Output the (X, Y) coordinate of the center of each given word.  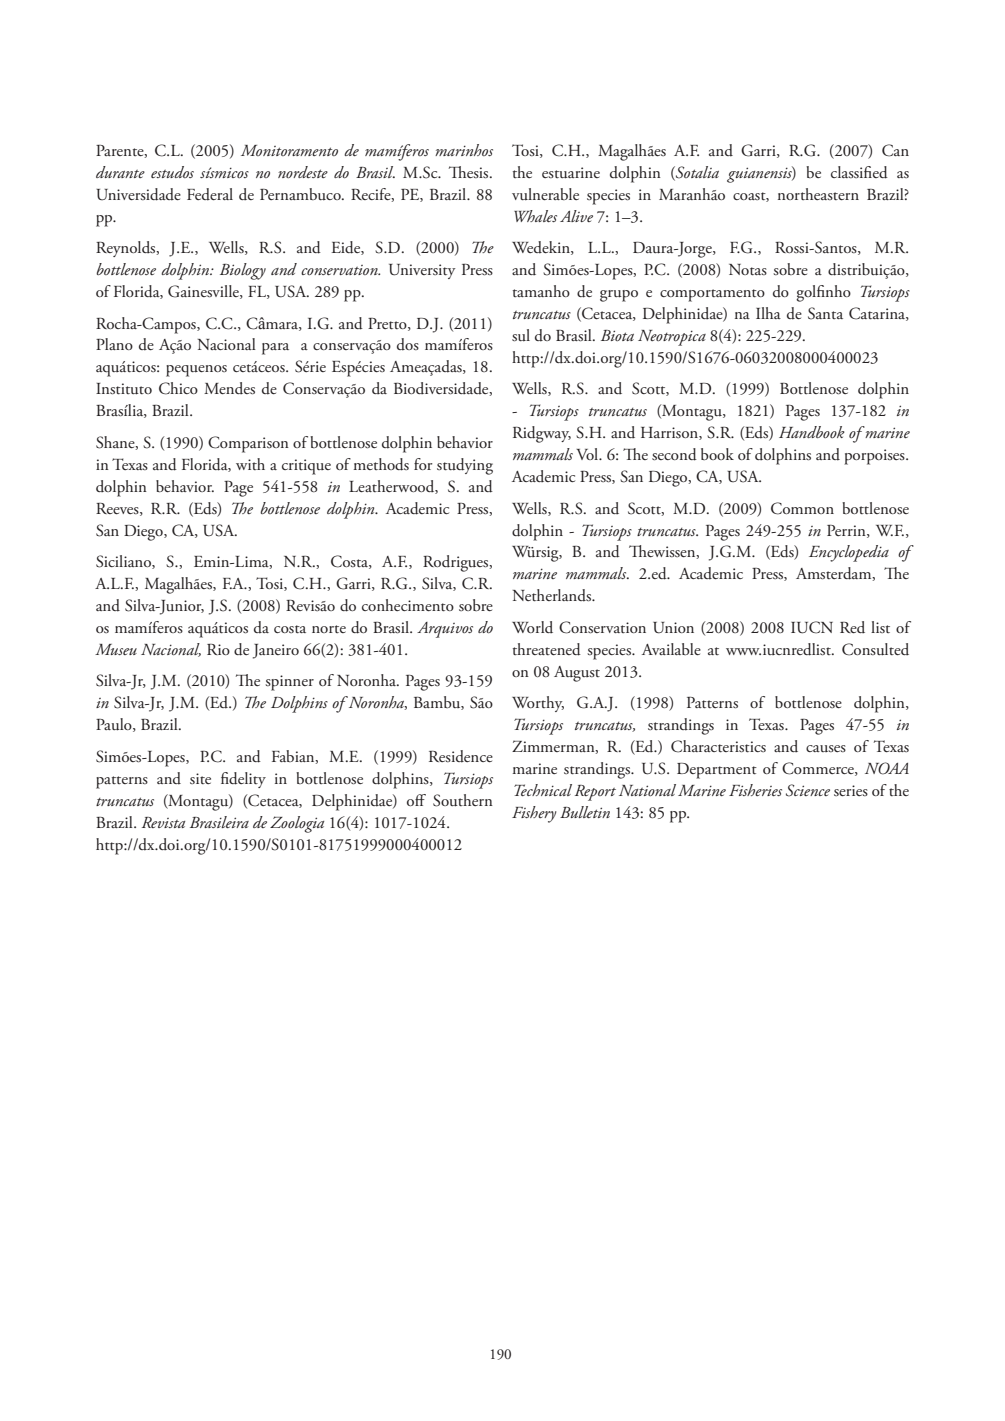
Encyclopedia (849, 553)
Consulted (875, 649)
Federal (210, 194)
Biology (243, 271)
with (250, 464)
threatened (547, 649)
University (422, 271)
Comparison (248, 444)
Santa (825, 313)
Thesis (470, 172)
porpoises (875, 457)
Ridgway (542, 434)
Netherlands (553, 595)
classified (859, 172)
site (200, 778)
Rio (218, 649)
